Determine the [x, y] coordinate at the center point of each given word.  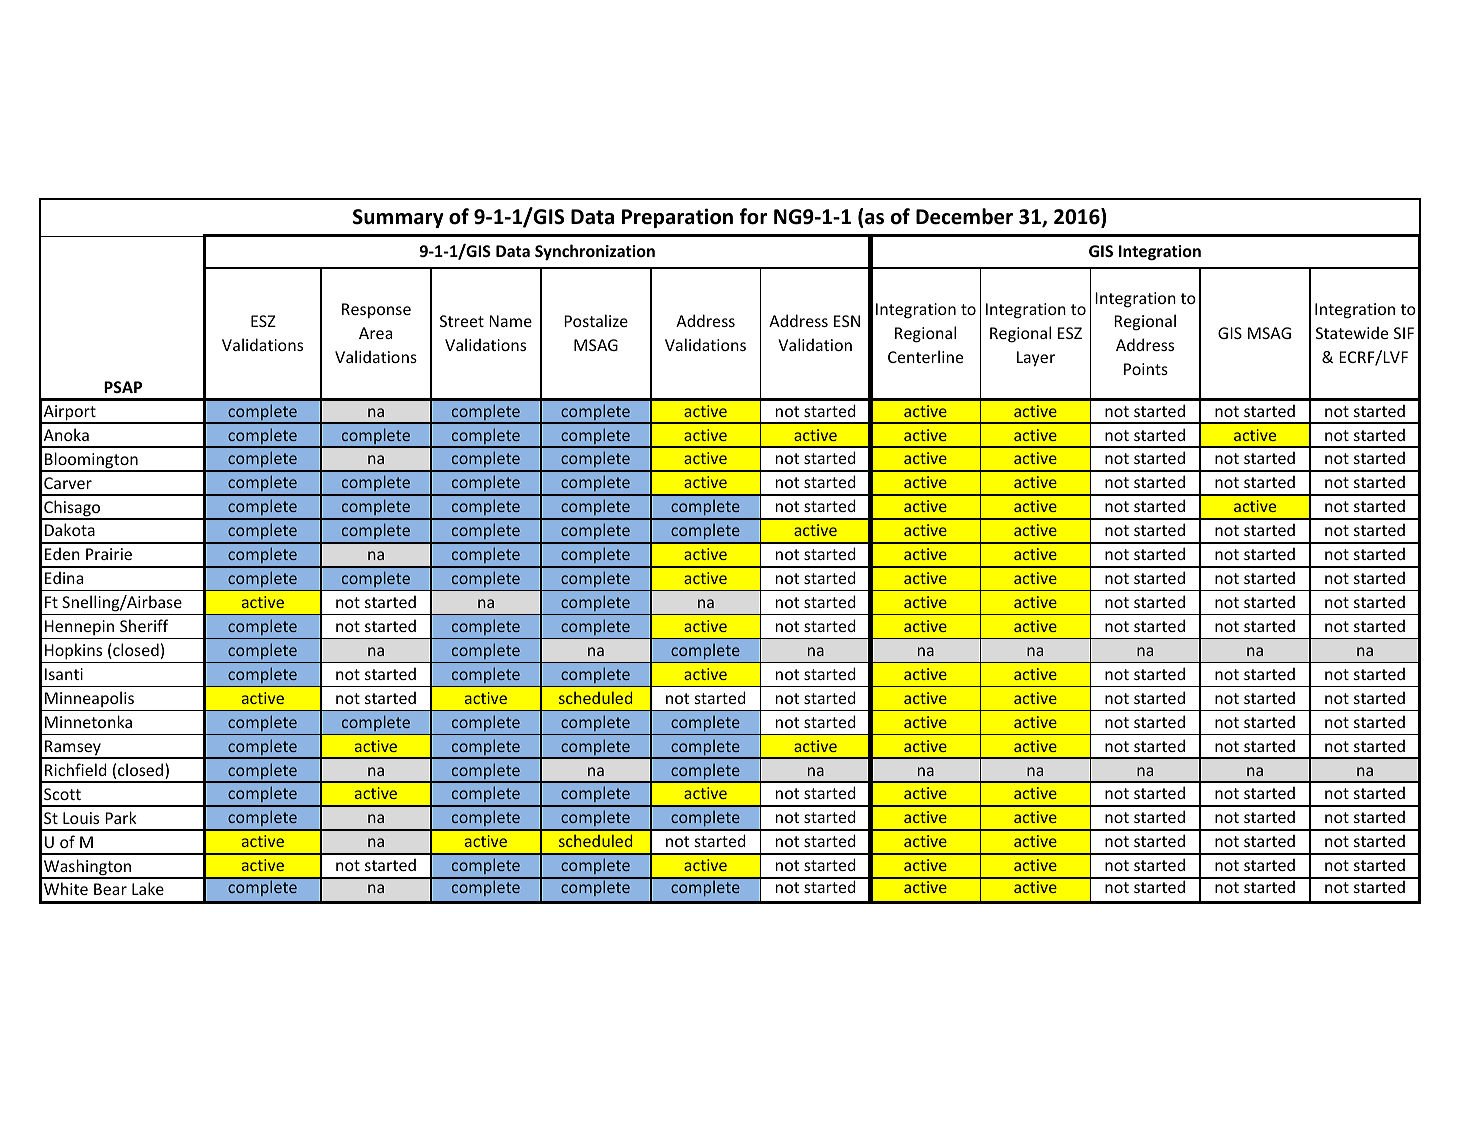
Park [121, 817]
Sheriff [144, 625]
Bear [110, 889]
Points [1146, 369]
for [753, 216]
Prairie [109, 554]
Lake [148, 888]
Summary [398, 218]
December [964, 216]
